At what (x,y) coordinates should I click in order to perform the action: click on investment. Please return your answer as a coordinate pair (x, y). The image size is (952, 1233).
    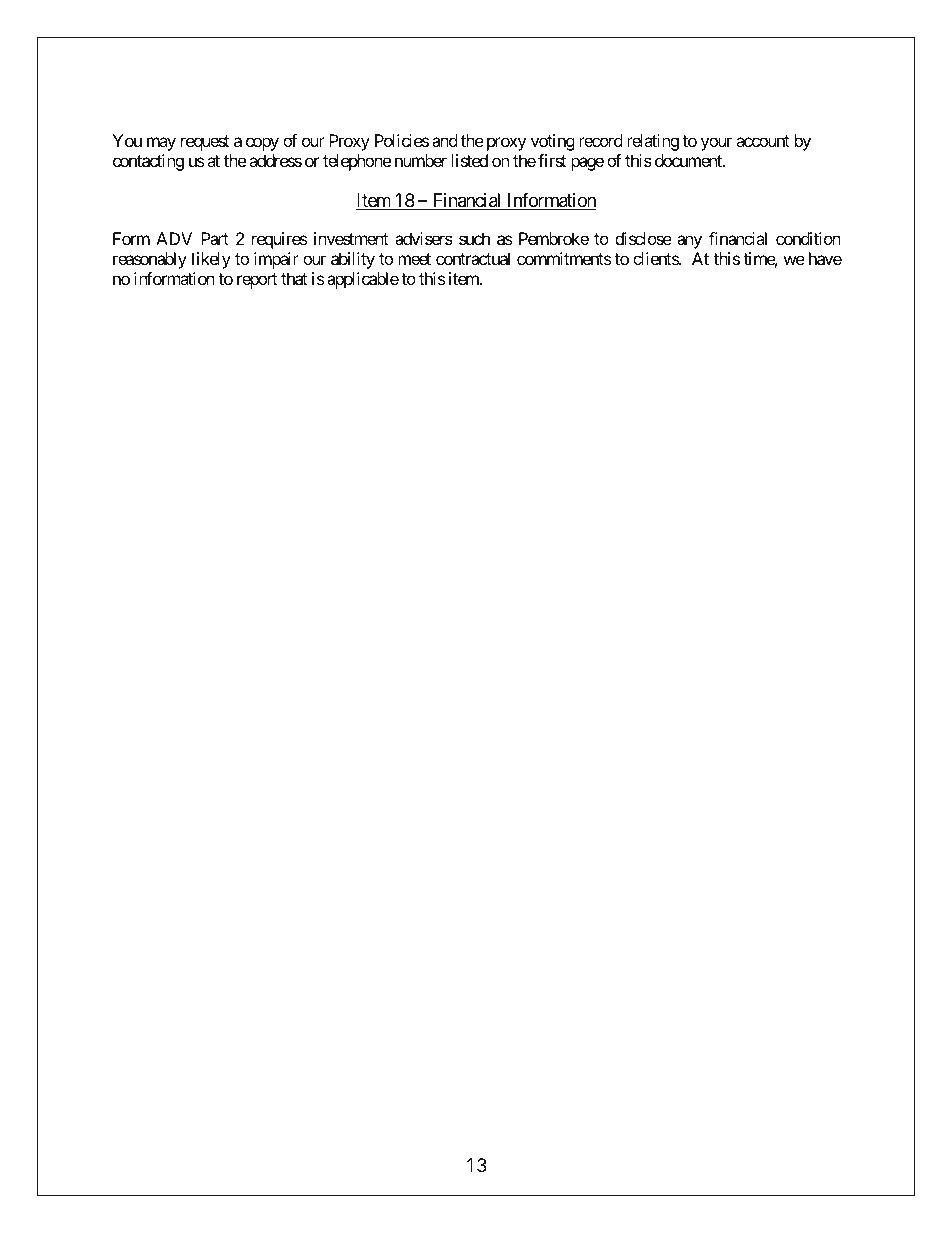
    Looking at the image, I should click on (351, 238).
